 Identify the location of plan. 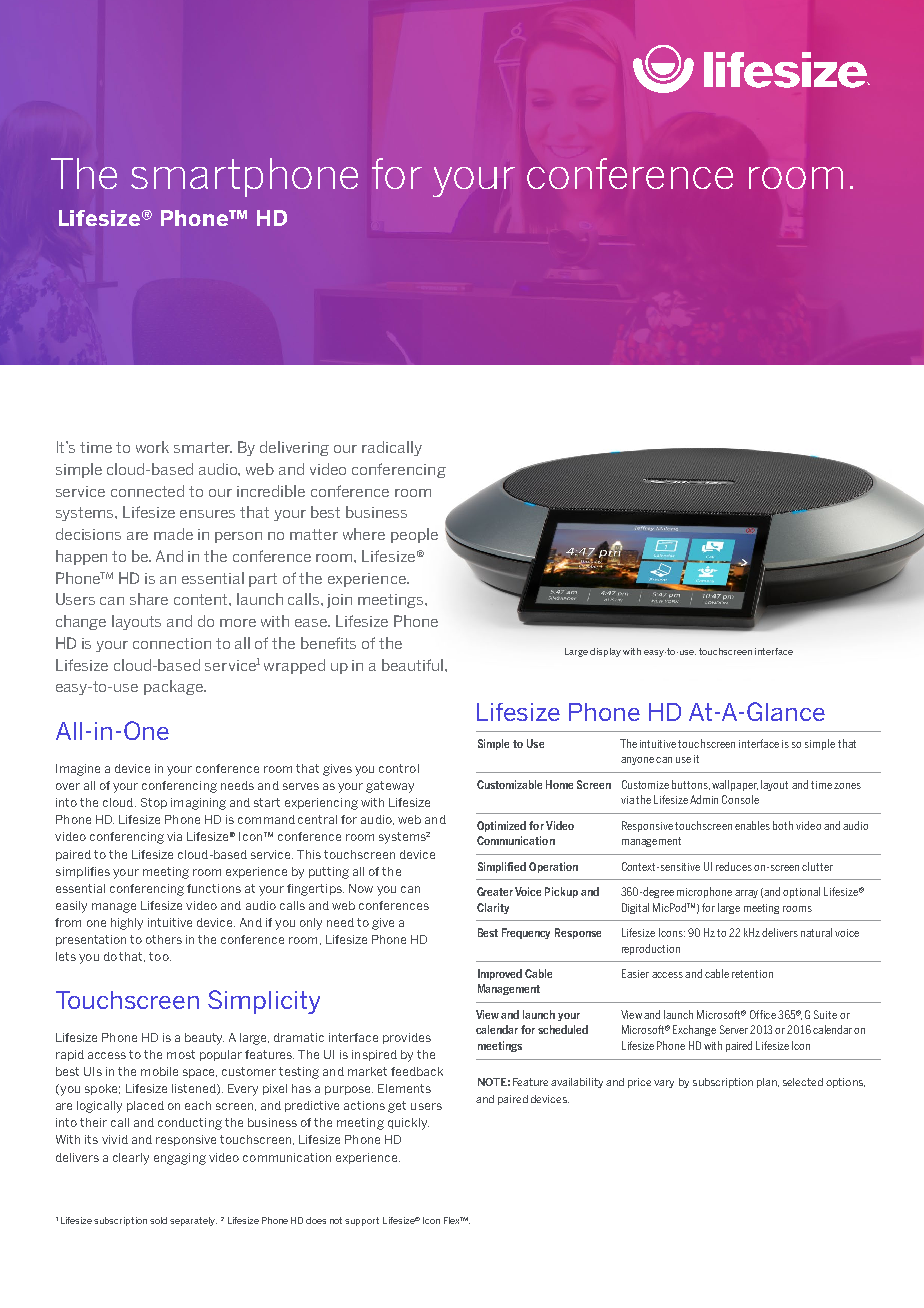
(768, 1083).
